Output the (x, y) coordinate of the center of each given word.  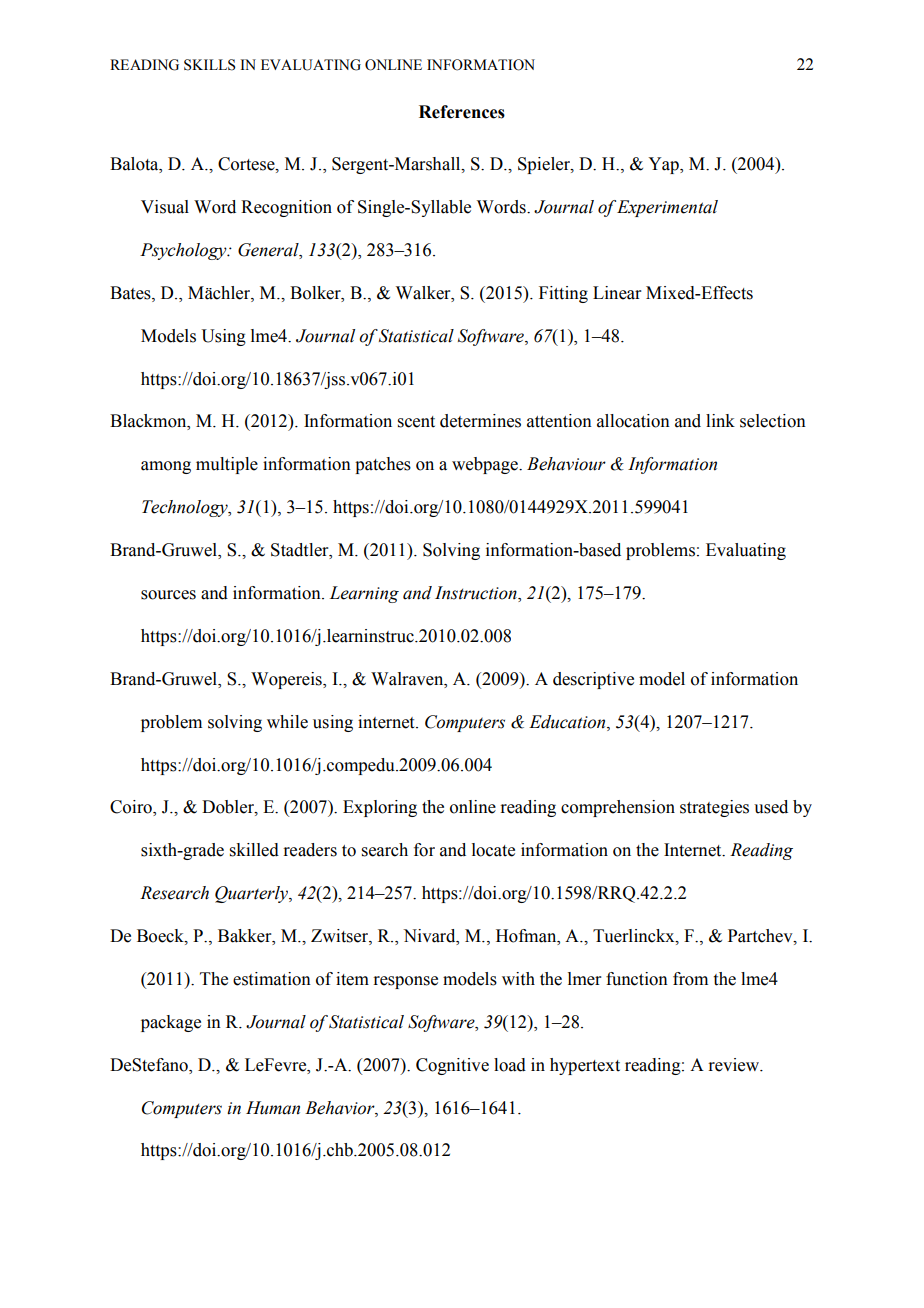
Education (568, 722)
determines (480, 421)
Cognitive (452, 1066)
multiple (227, 465)
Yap (664, 165)
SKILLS (209, 65)
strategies (714, 808)
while (287, 722)
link (720, 420)
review (735, 1065)
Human (273, 1108)
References (462, 112)
